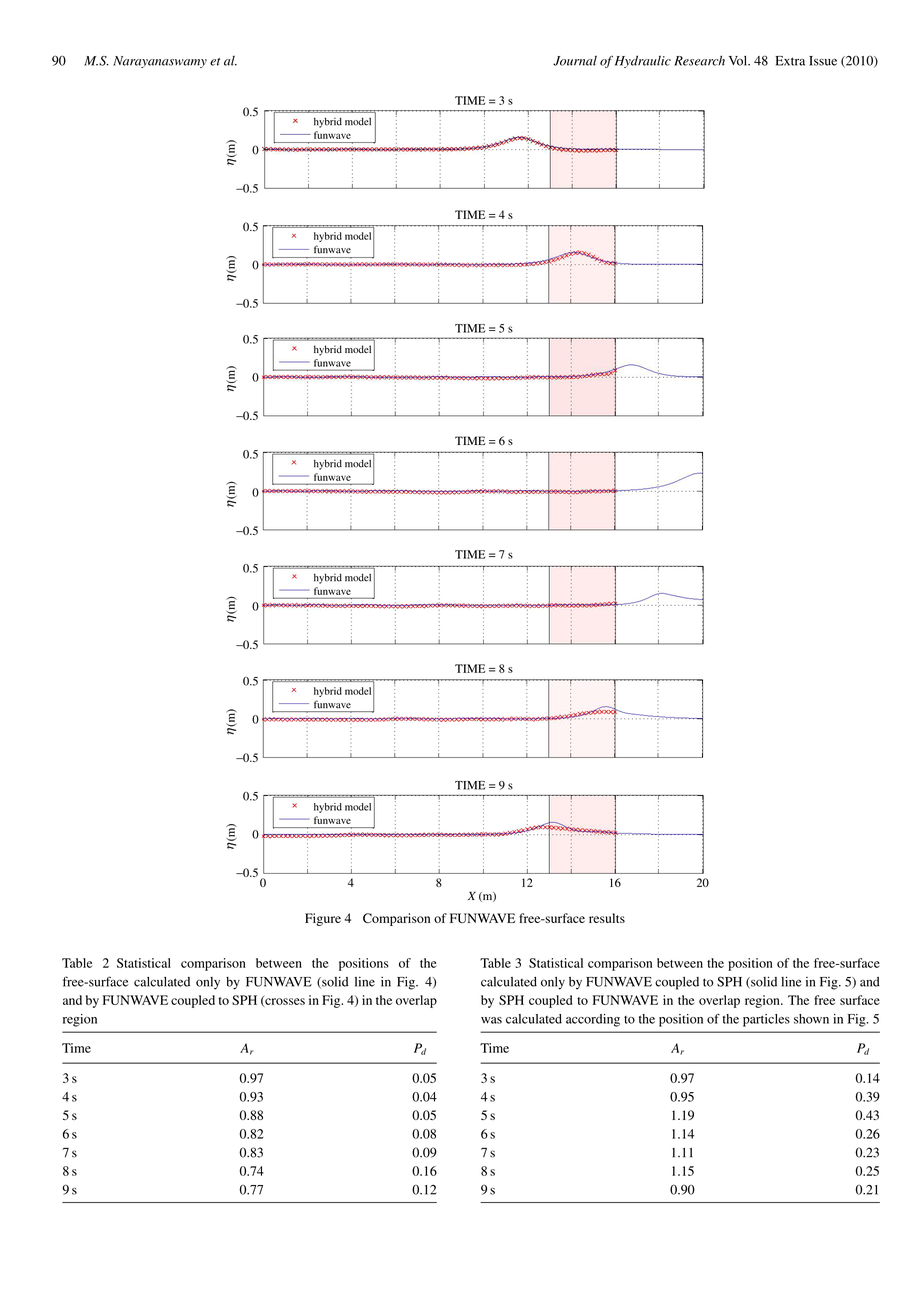 This page has height=1307, width=924. I want to click on according, so click(593, 1020).
